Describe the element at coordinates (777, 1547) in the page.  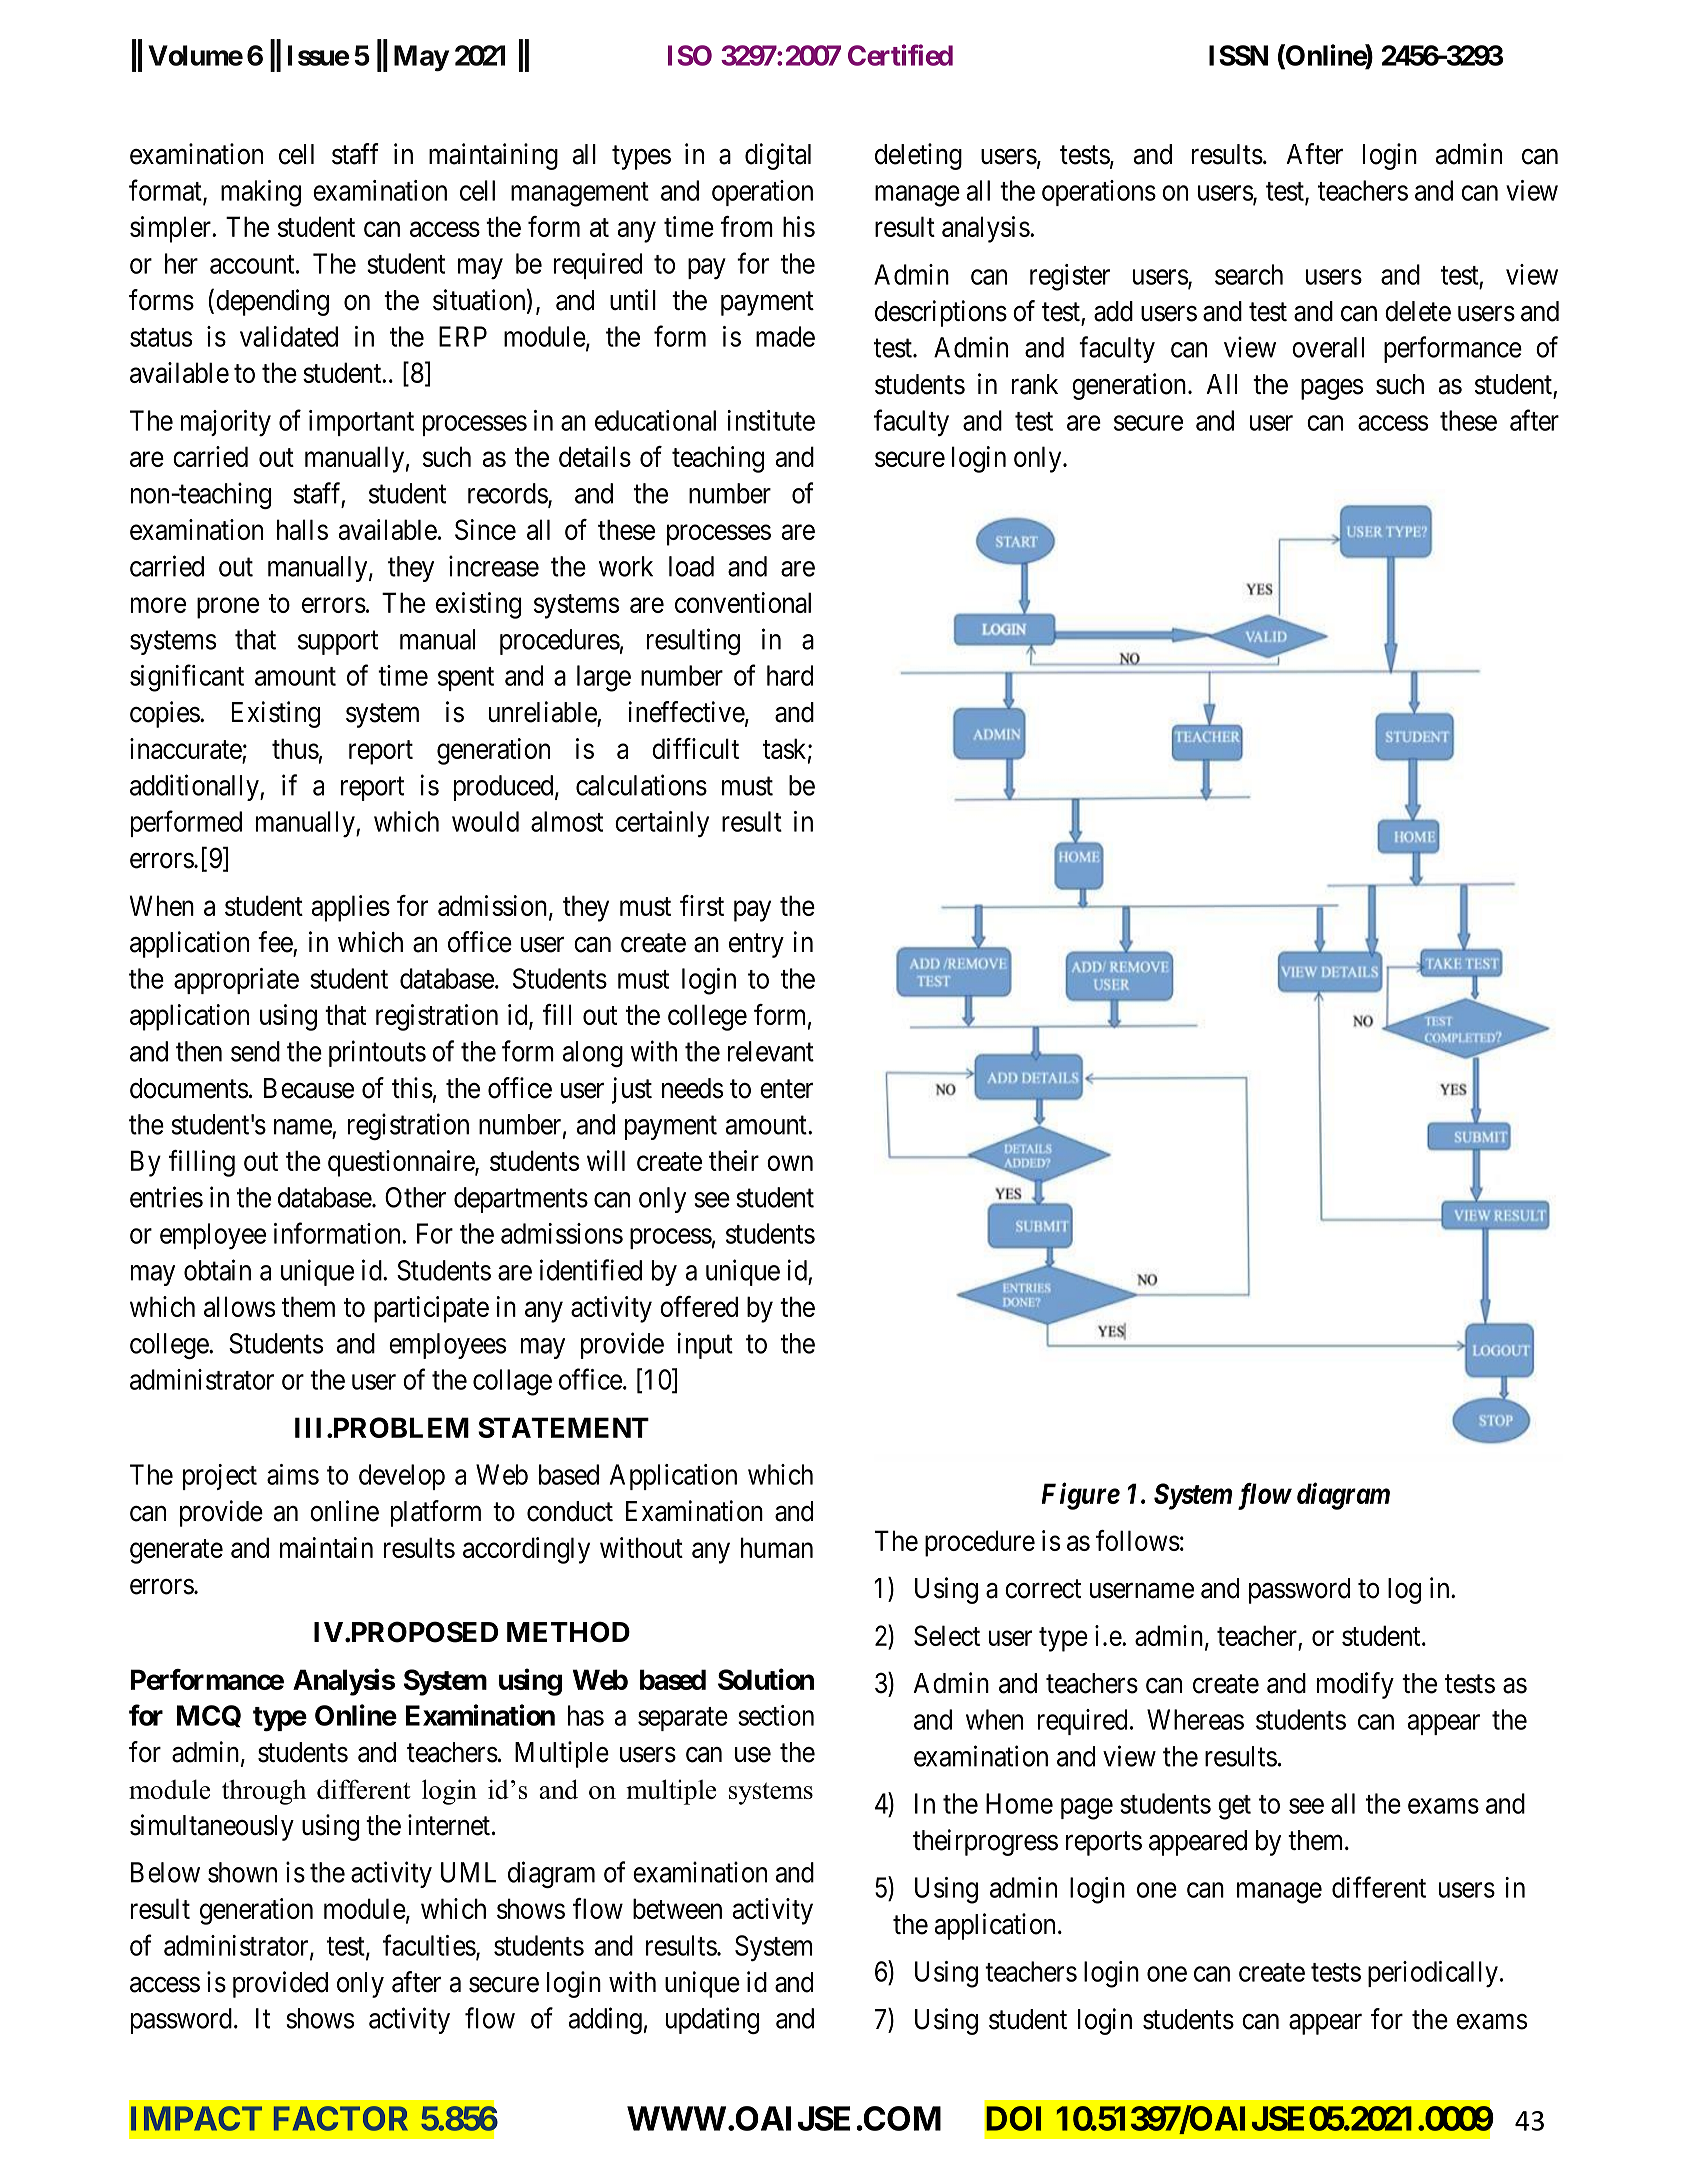
I see `human` at that location.
